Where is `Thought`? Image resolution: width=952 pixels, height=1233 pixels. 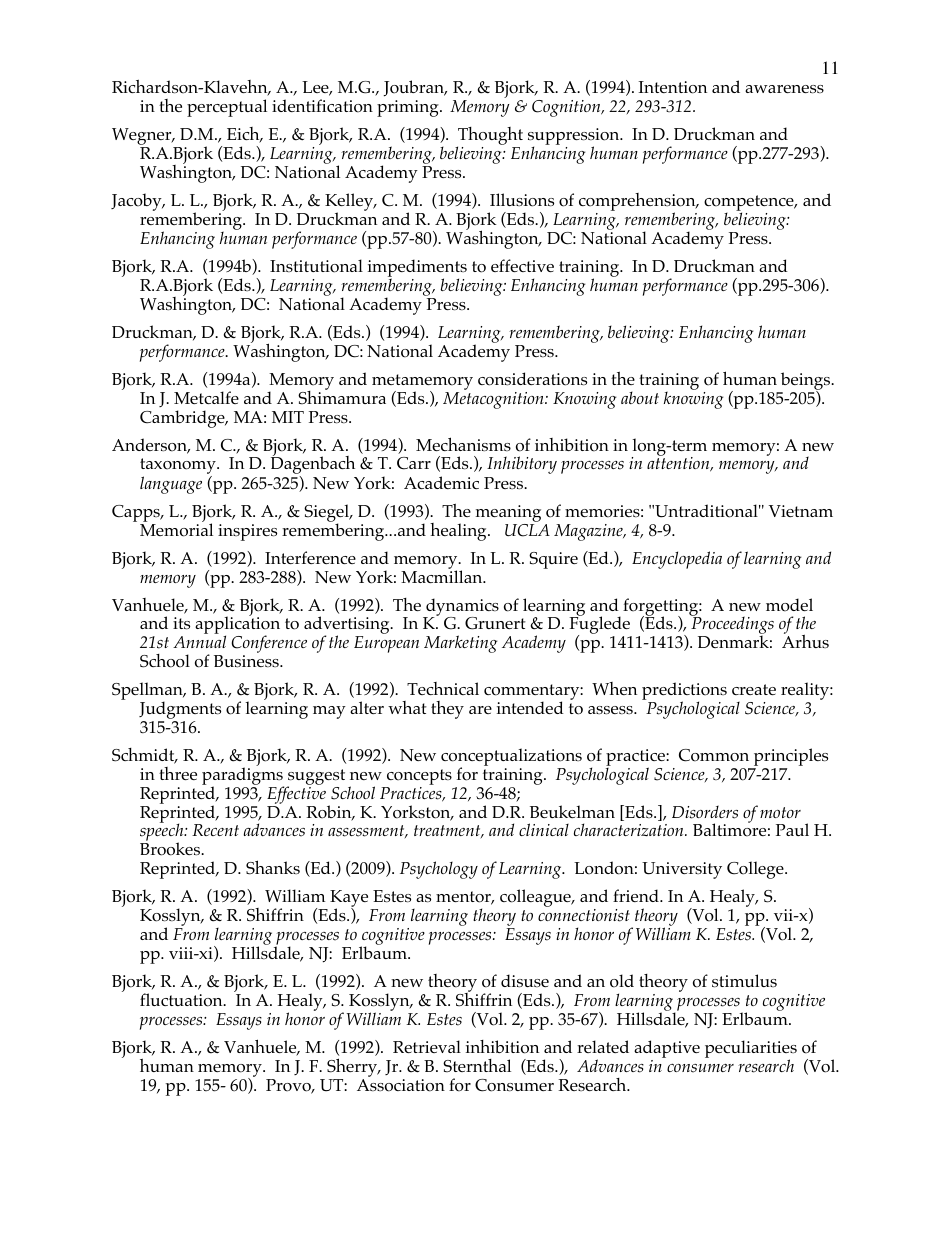 Thought is located at coordinates (489, 137).
